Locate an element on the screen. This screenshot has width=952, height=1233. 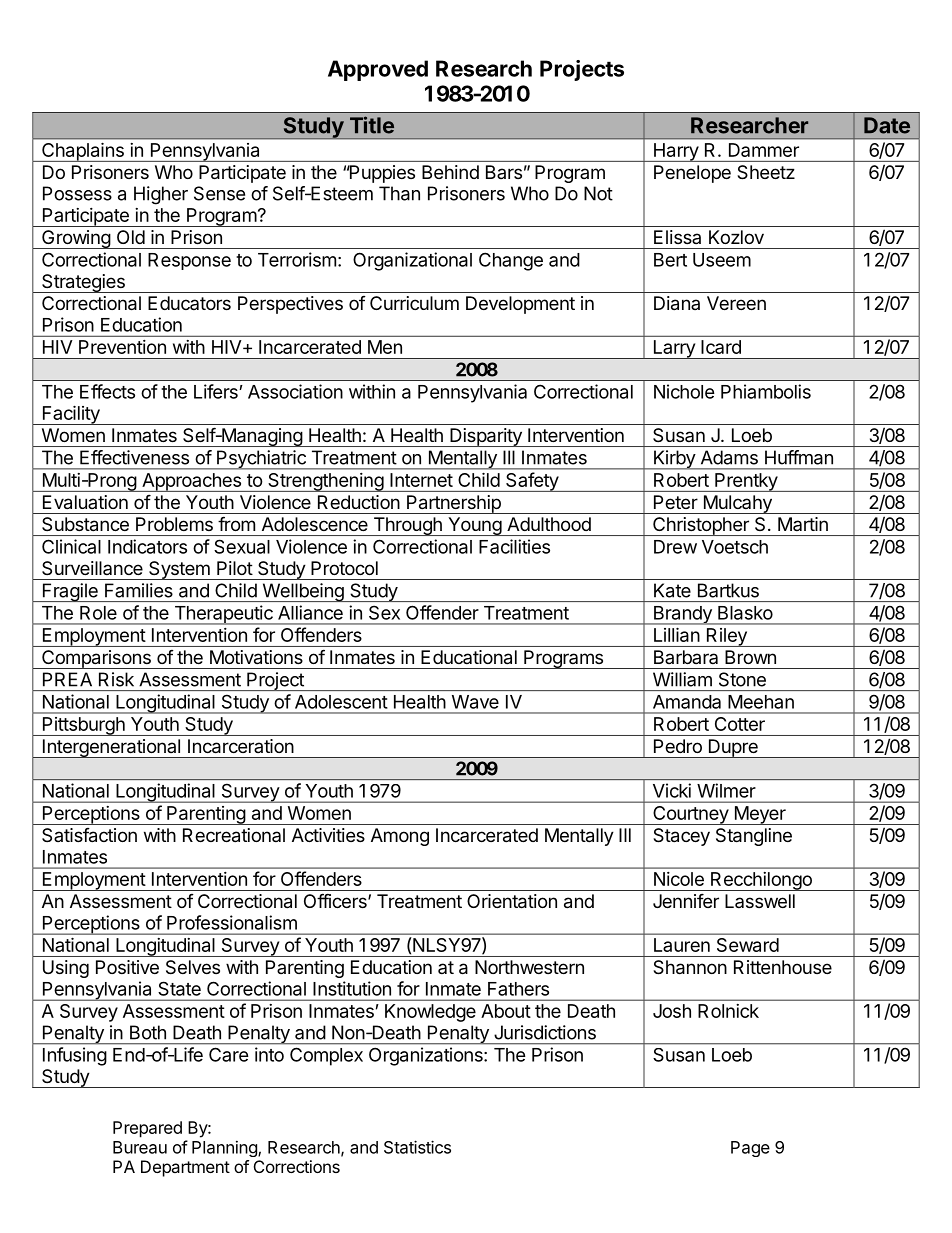
Meyer is located at coordinates (760, 815).
